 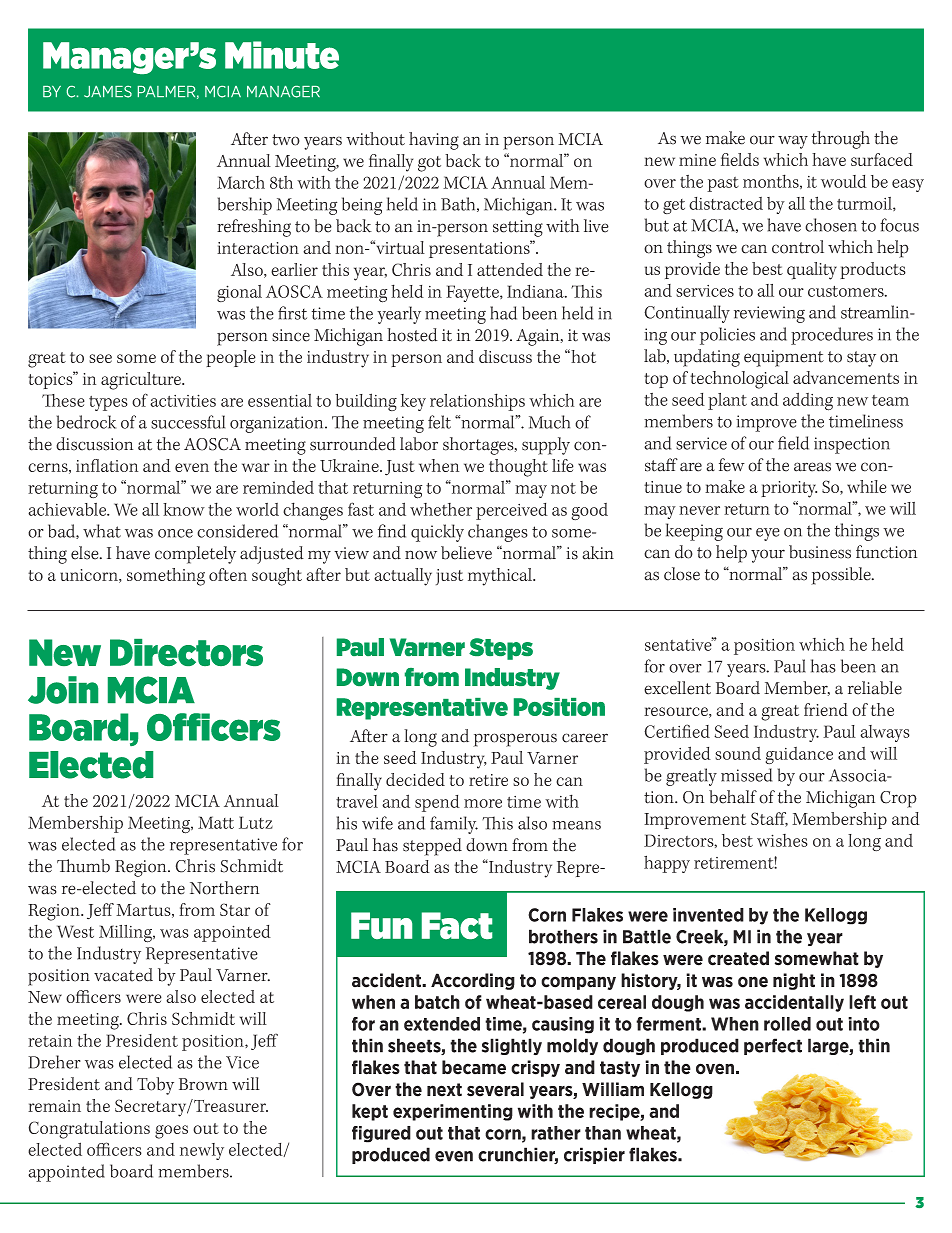 I want to click on had, so click(x=503, y=313).
